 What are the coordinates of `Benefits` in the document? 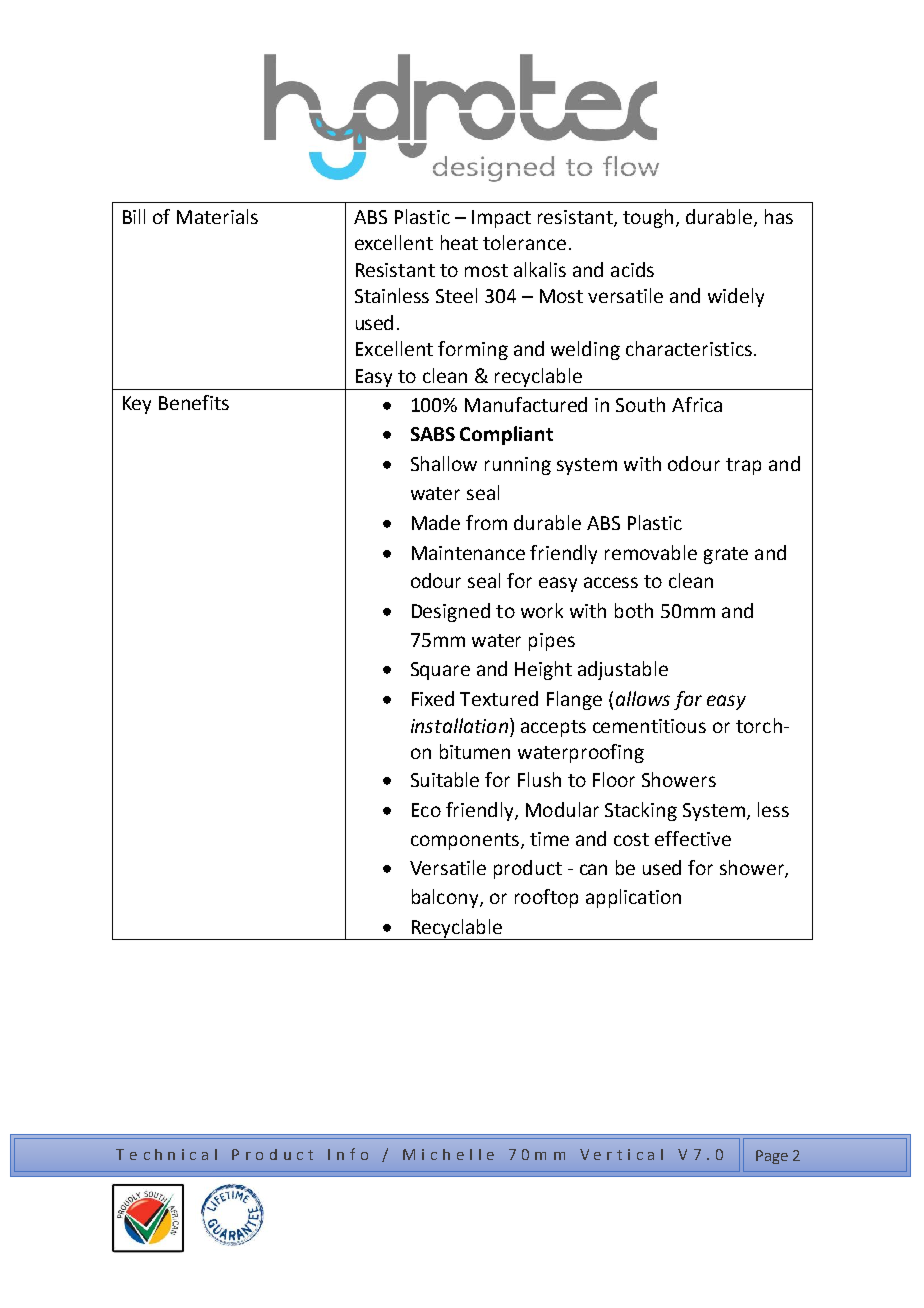 It's located at (194, 402).
